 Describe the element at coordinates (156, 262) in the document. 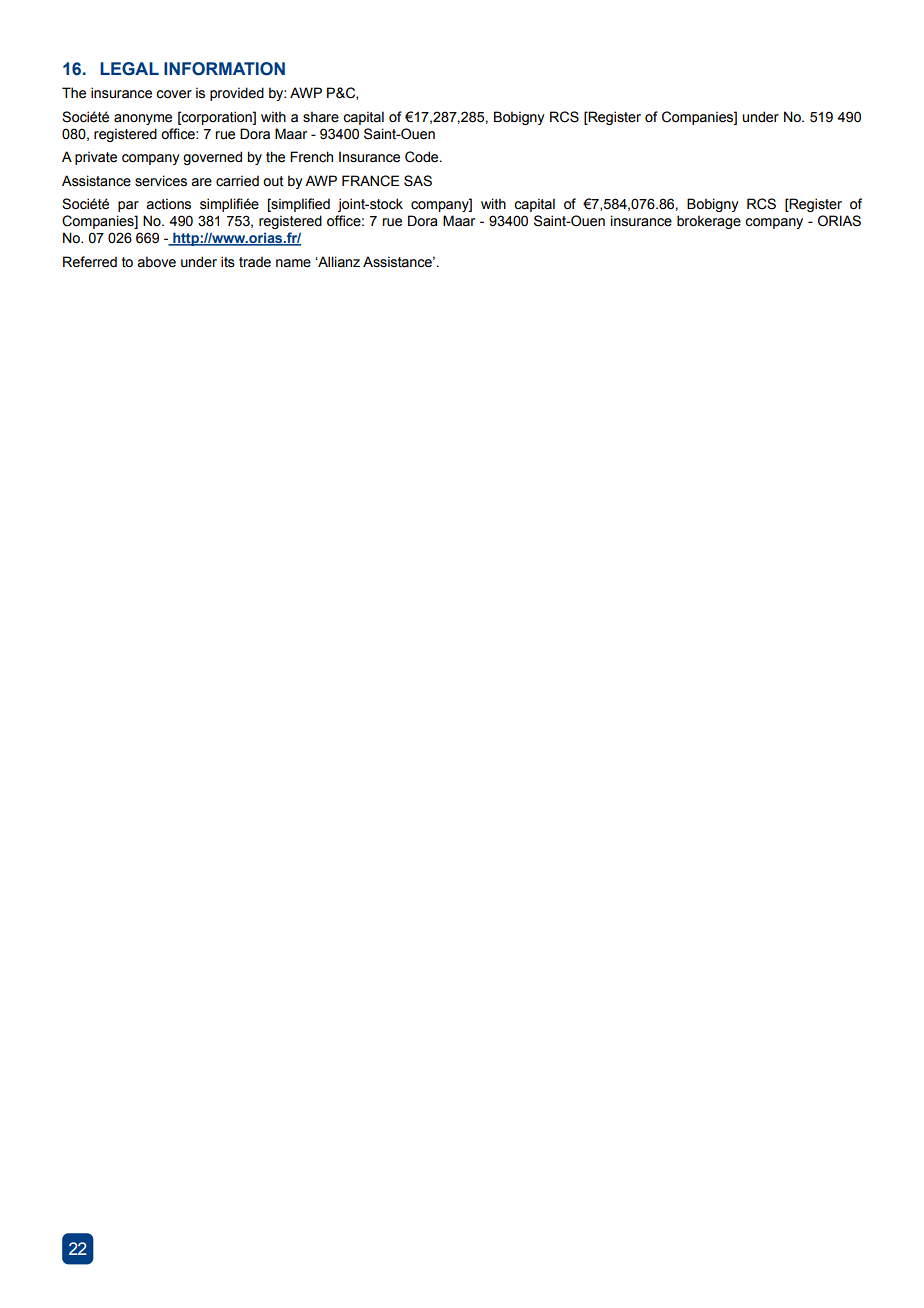

I see `above` at that location.
